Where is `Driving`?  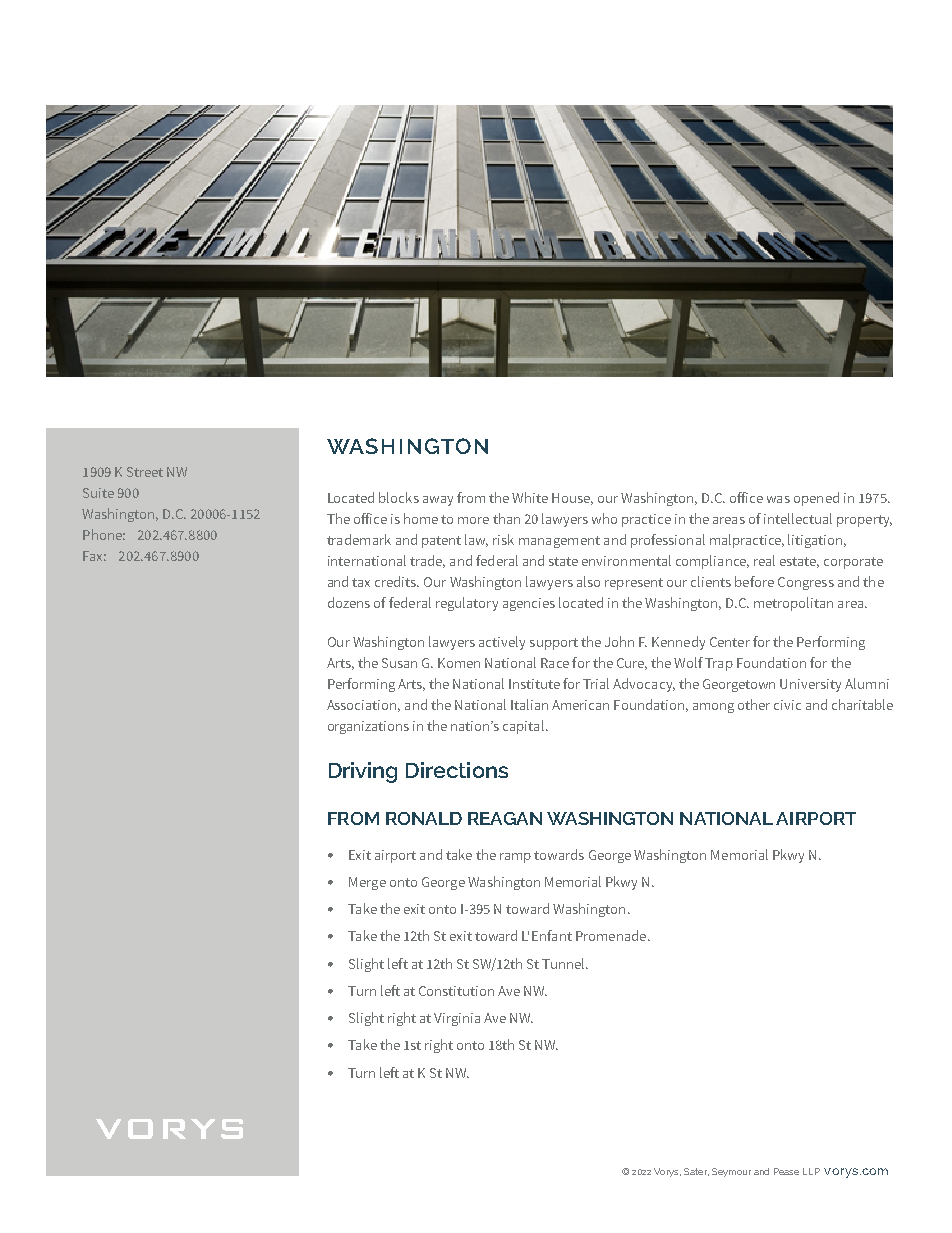
Driving is located at coordinates (363, 772).
